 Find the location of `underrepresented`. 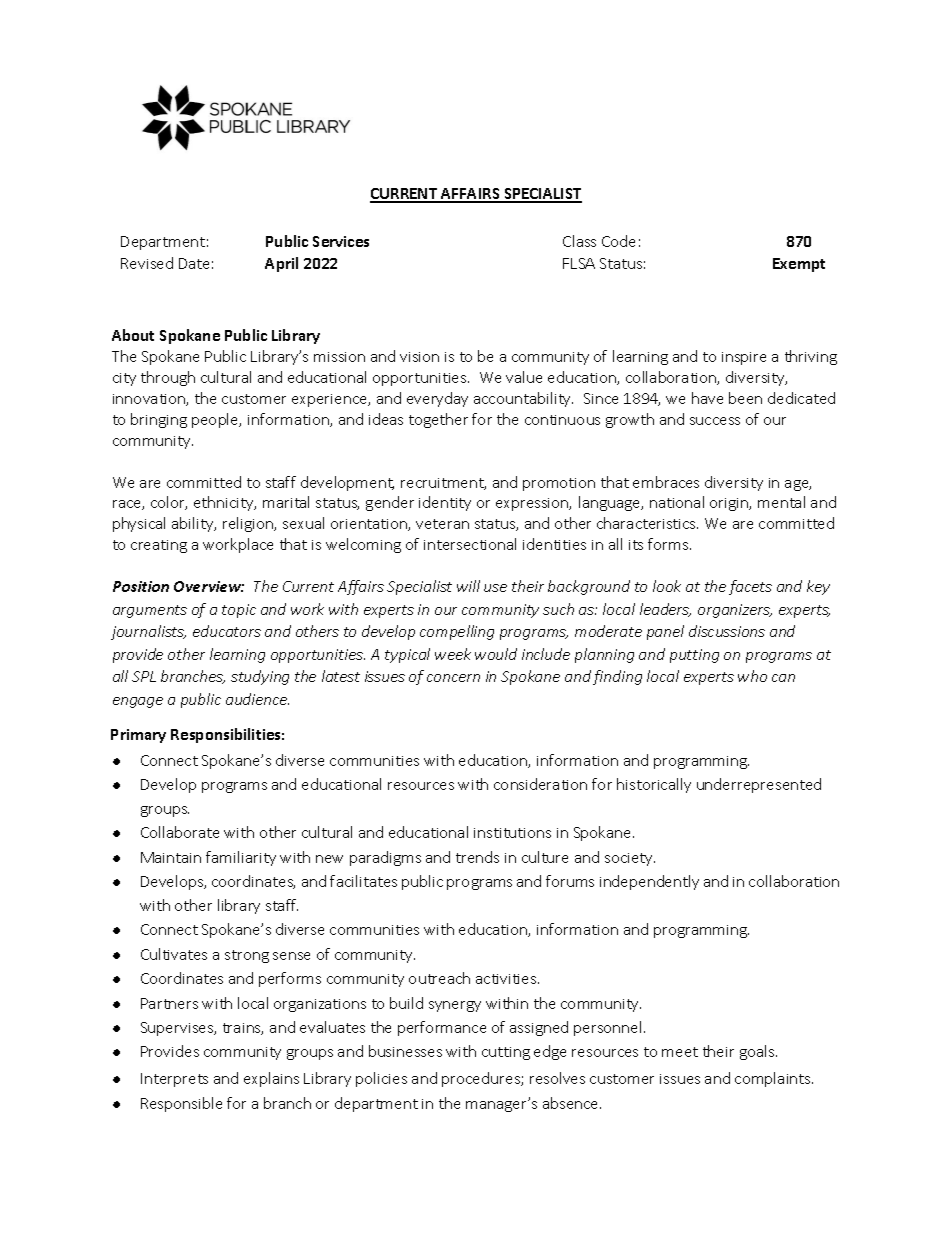

underrepresented is located at coordinates (759, 785).
